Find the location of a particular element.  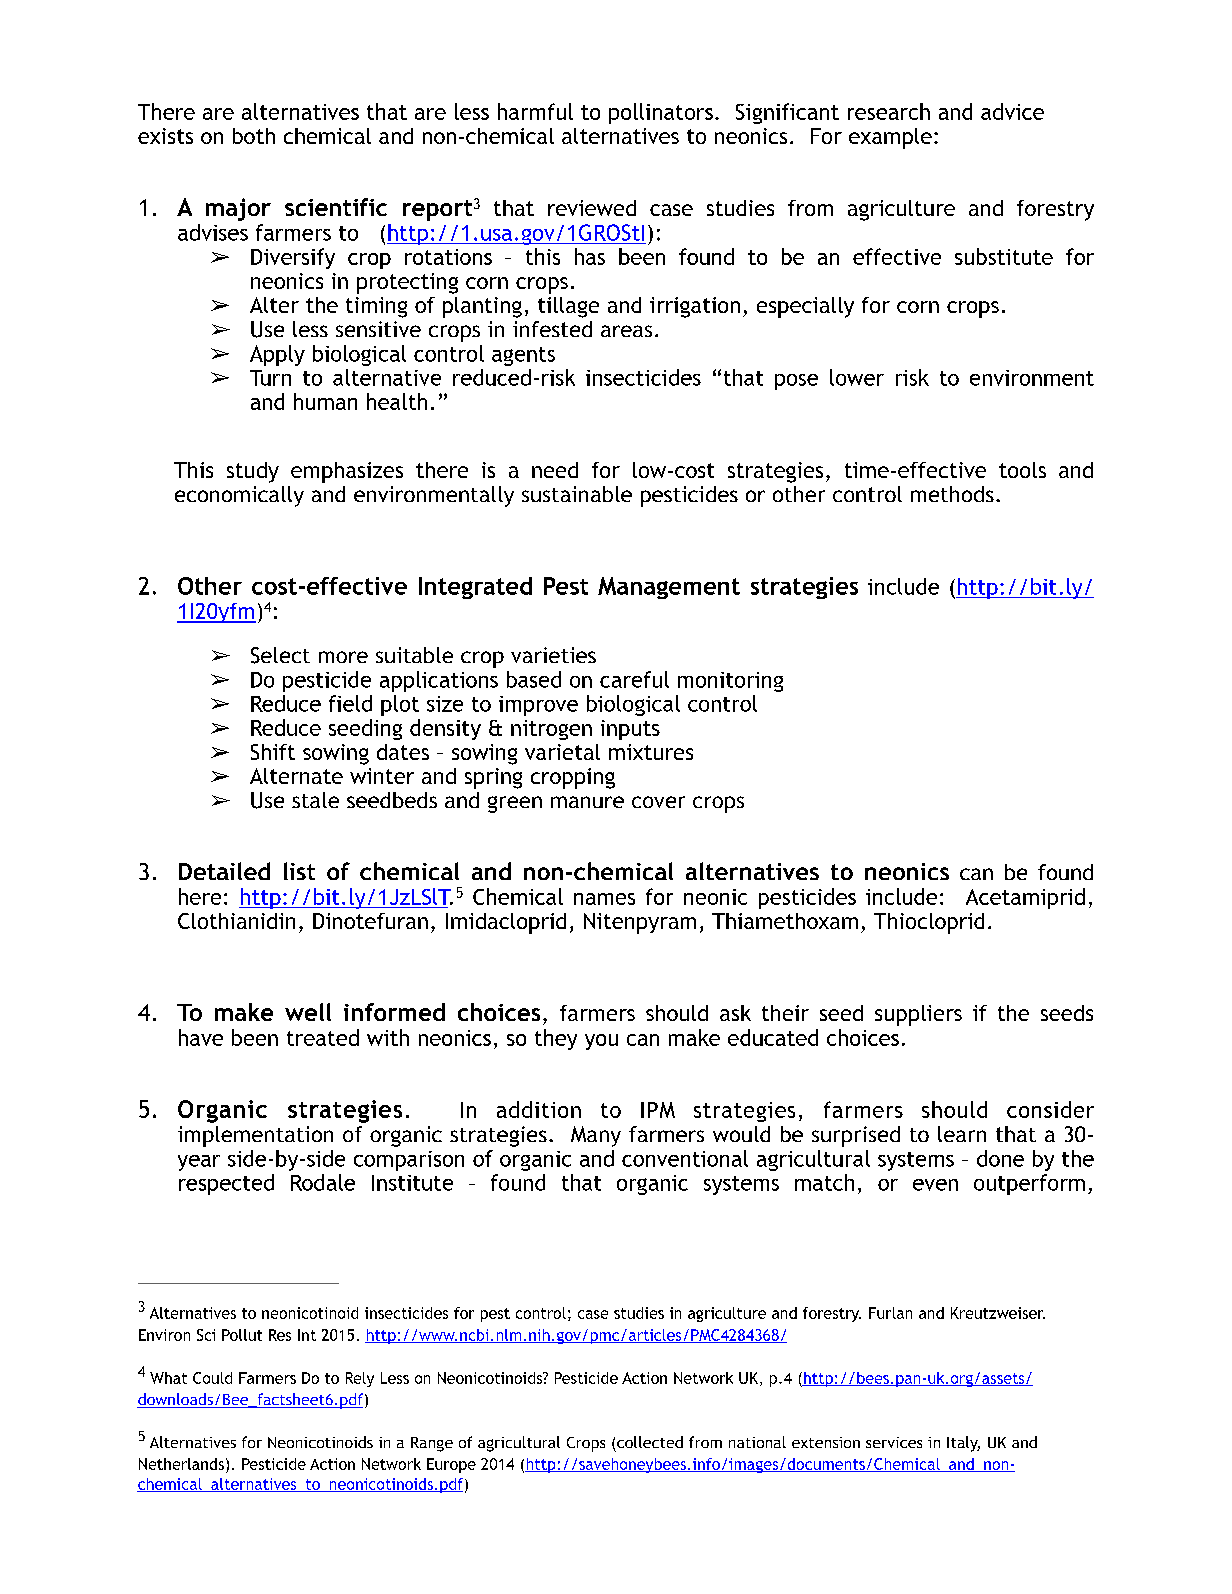

Turn is located at coordinates (270, 378).
